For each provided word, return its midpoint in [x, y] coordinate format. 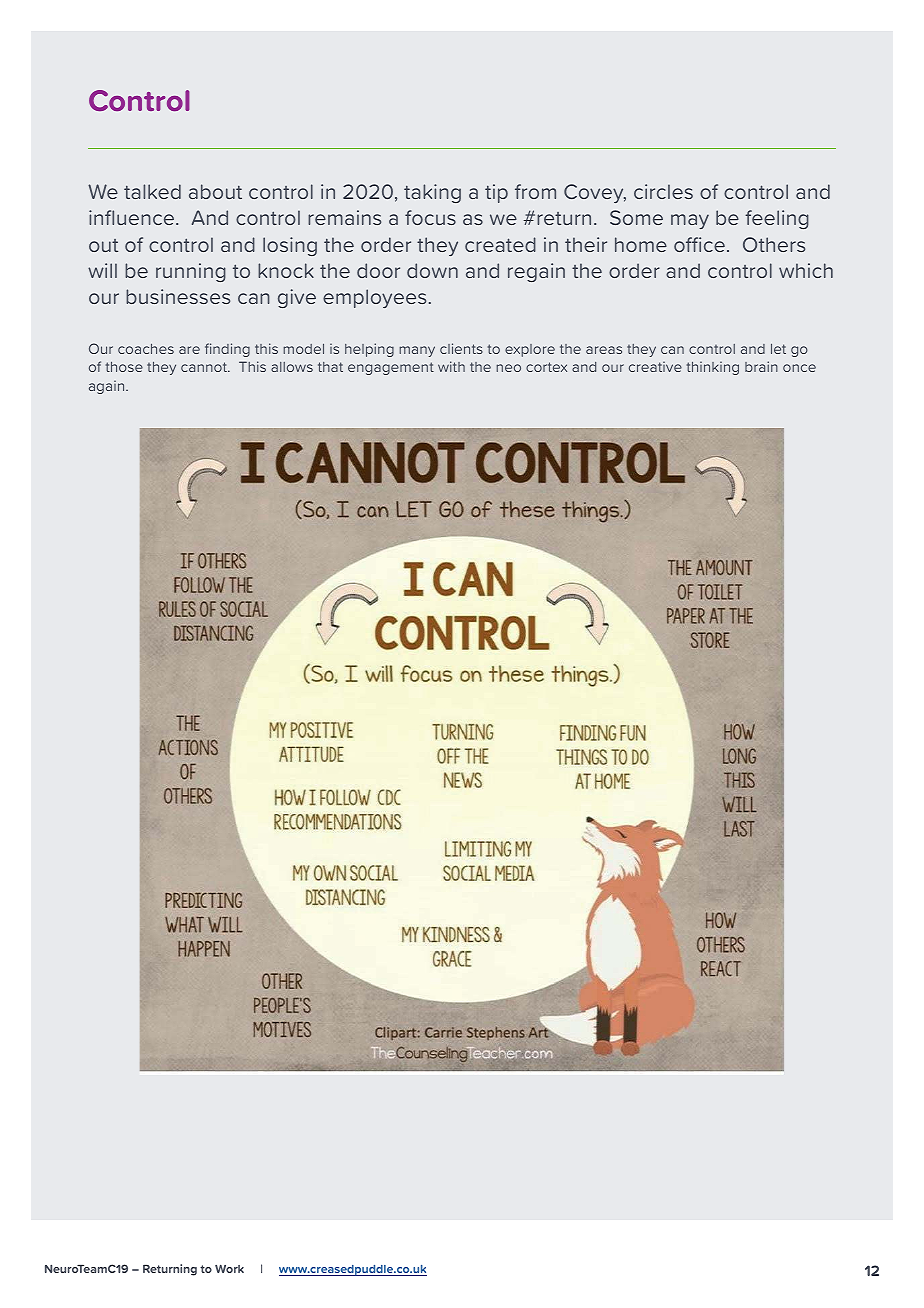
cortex [546, 367]
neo [508, 368]
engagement [391, 368]
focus [430, 217]
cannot [205, 367]
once [799, 368]
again [108, 387]
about [215, 191]
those [124, 366]
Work [229, 1268]
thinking [713, 368]
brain [761, 366]
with [451, 366]
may [690, 221]
